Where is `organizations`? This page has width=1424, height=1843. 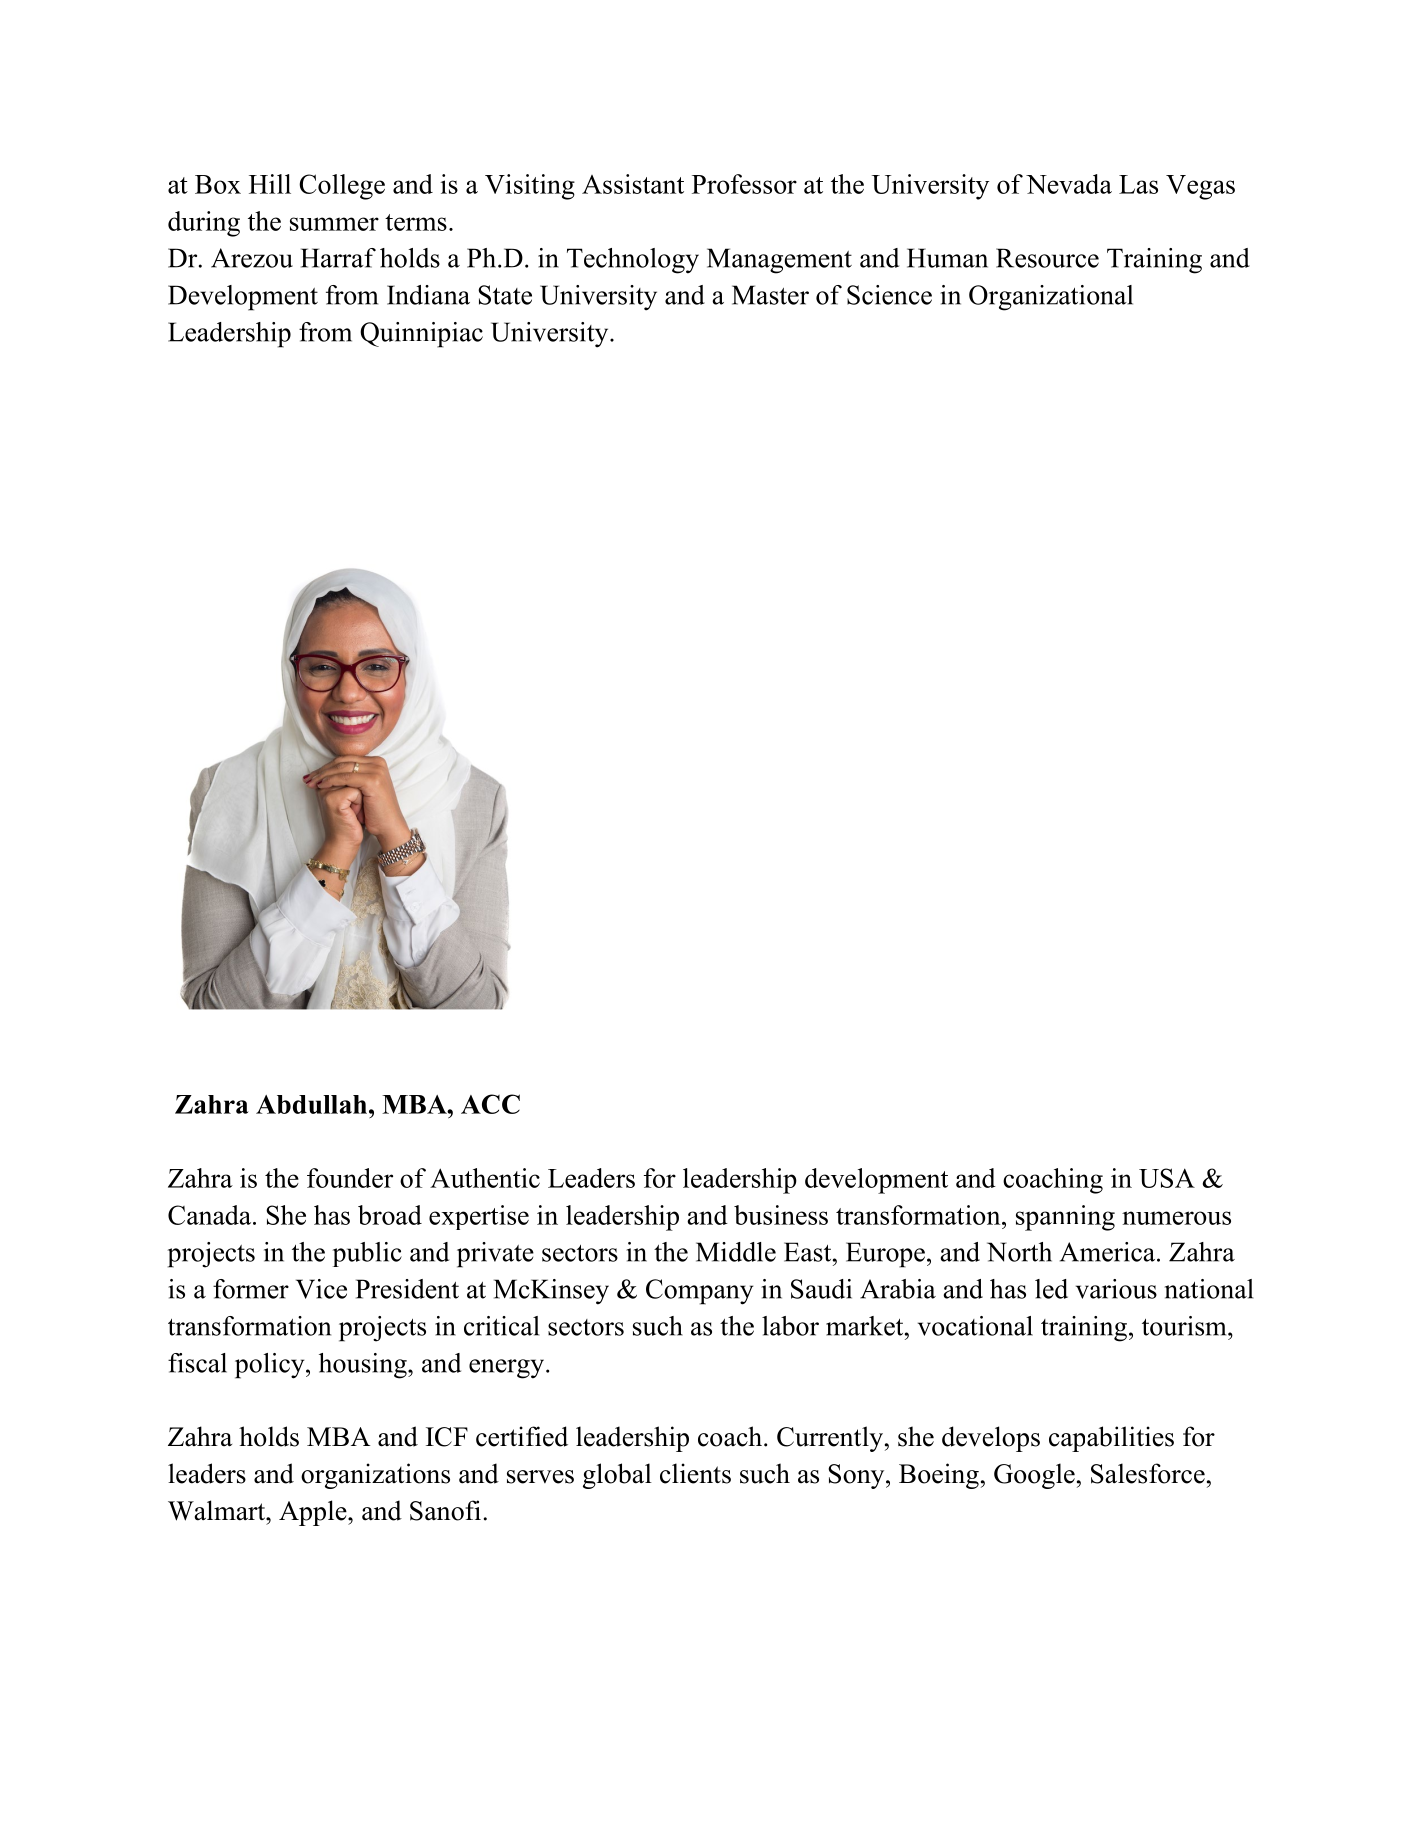 organizations is located at coordinates (375, 1476).
